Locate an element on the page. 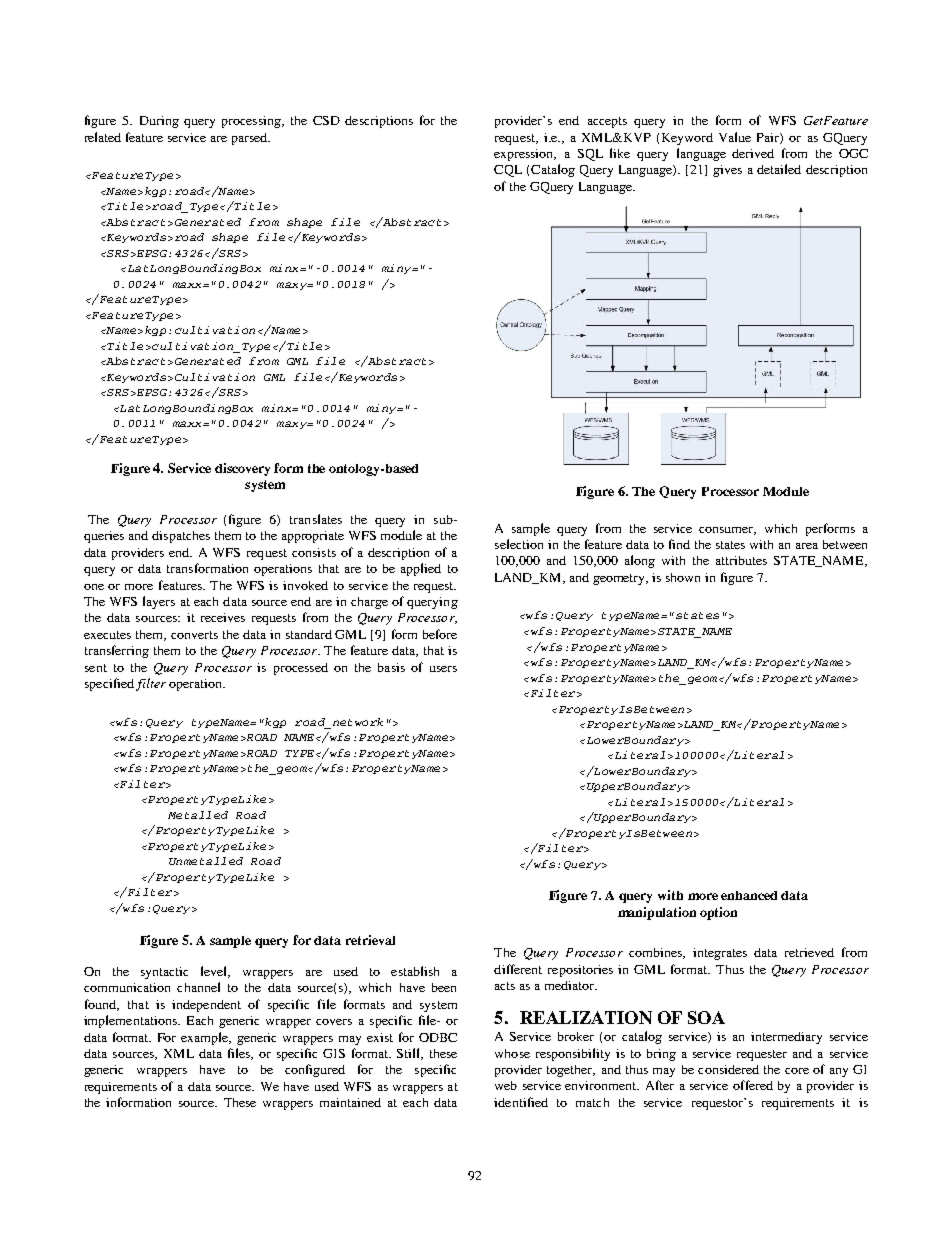  attributes is located at coordinates (741, 560).
